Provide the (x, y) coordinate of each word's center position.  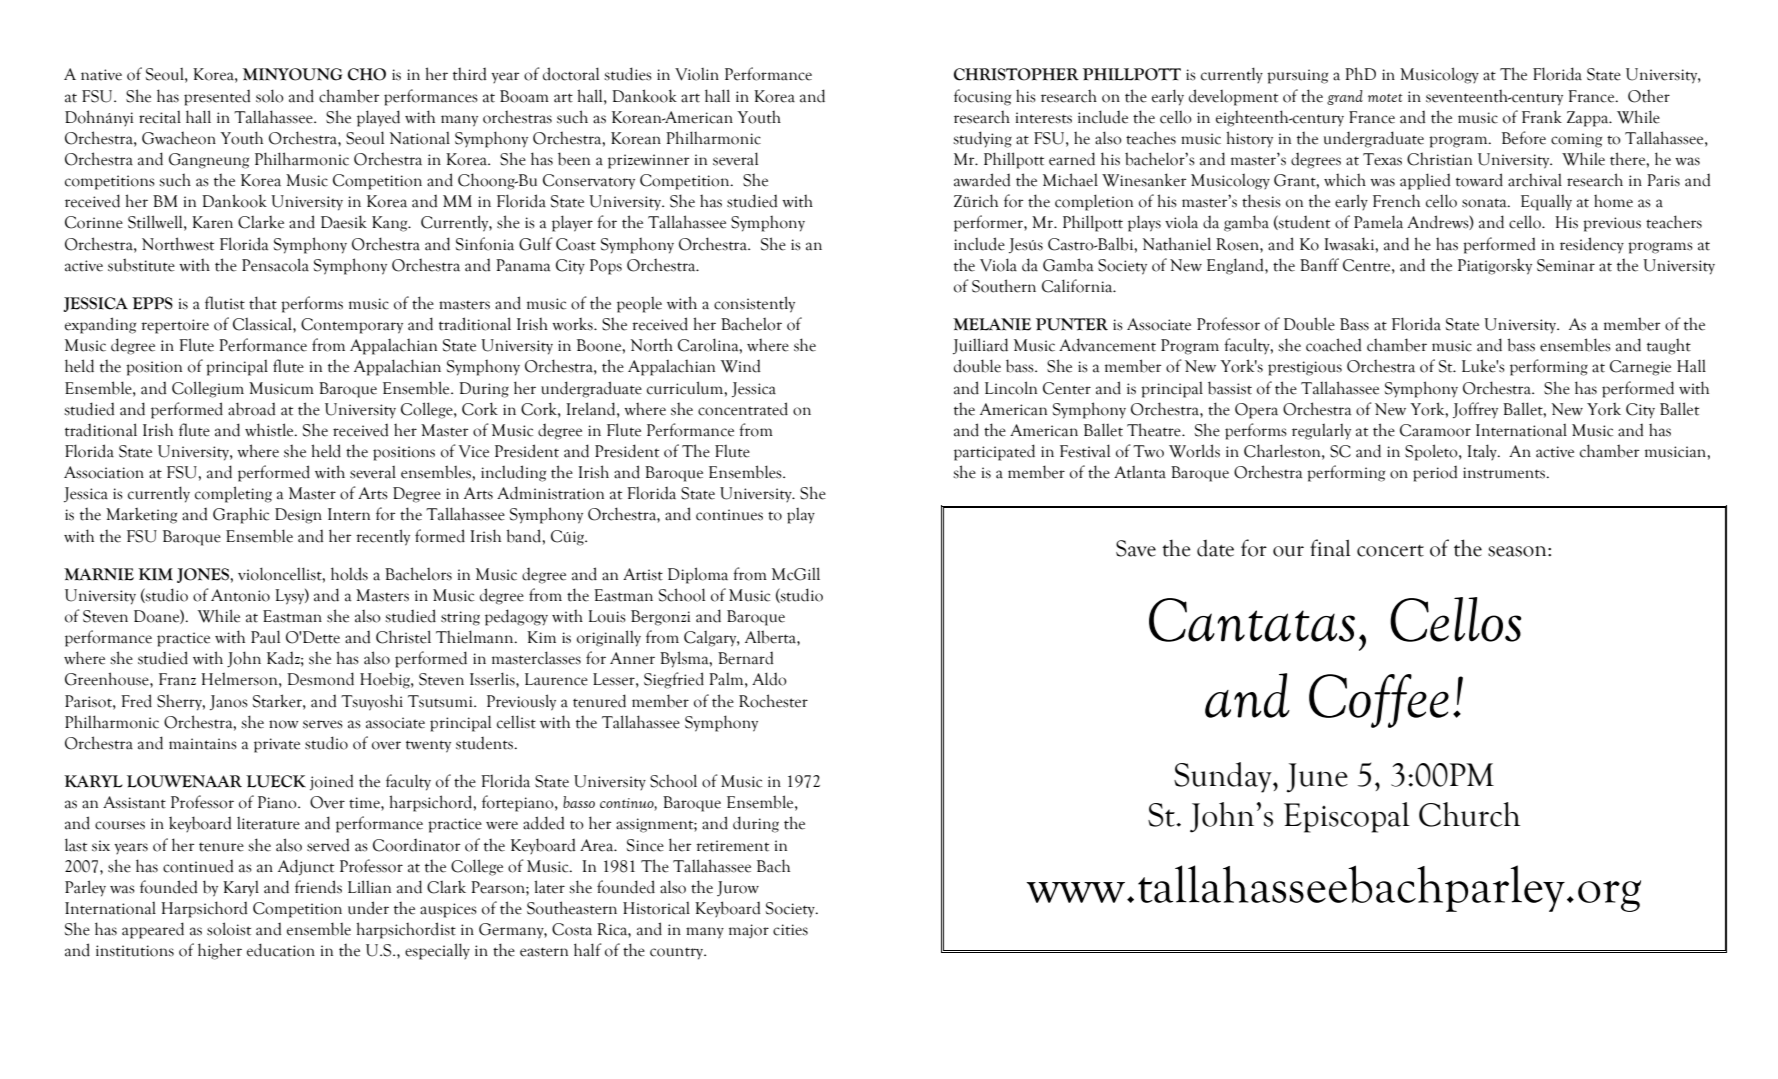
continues (729, 515)
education (281, 950)
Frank (1542, 117)
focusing (982, 97)
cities (790, 930)
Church (1469, 814)
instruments (1505, 473)
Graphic (241, 515)
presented (217, 98)
